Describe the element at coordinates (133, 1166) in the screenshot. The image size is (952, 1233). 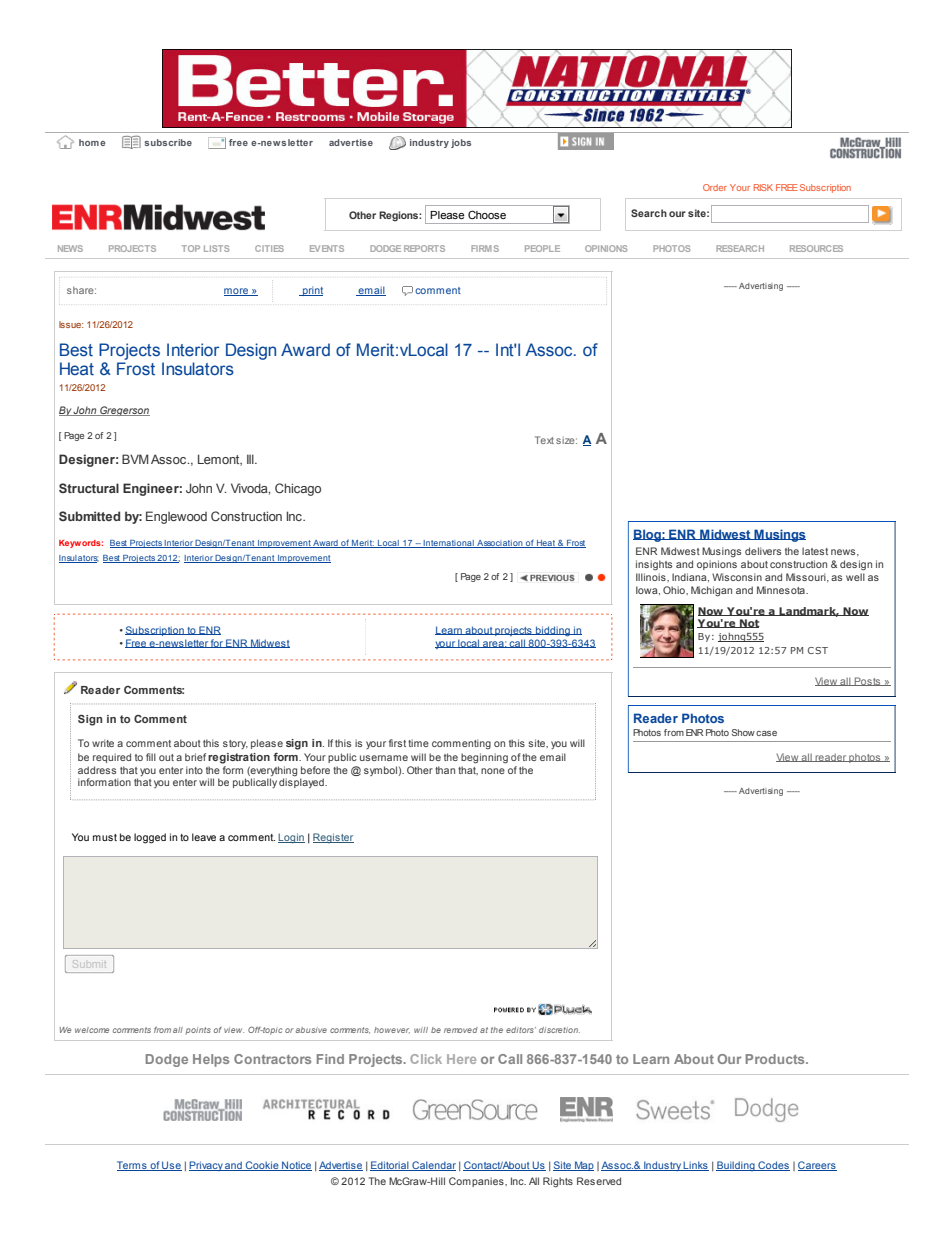
I see `Terms` at that location.
